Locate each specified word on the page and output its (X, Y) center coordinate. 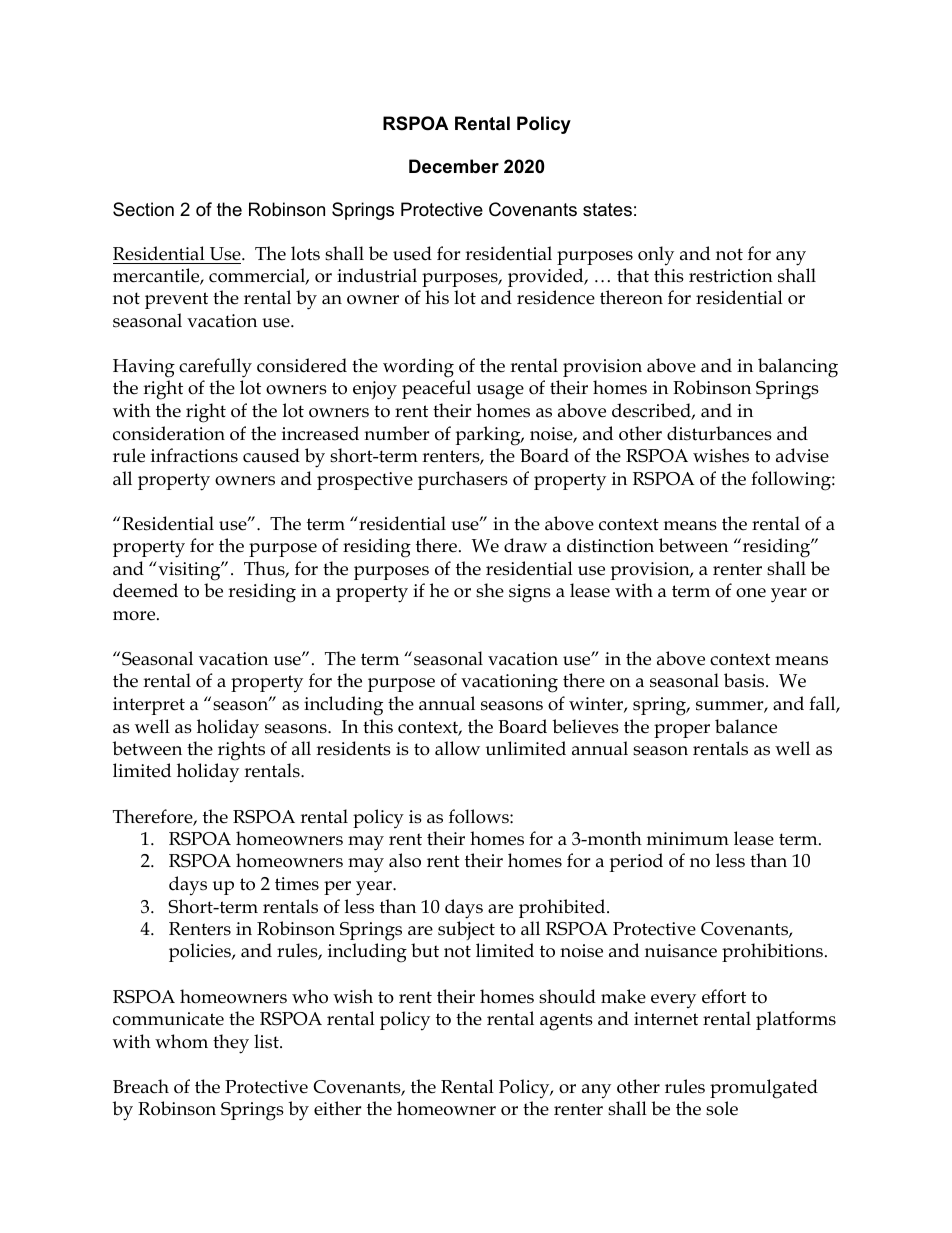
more (135, 616)
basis (745, 680)
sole (722, 1108)
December (454, 166)
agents (566, 1022)
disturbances (719, 433)
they (231, 1044)
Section (143, 209)
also (405, 860)
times (297, 884)
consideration (169, 433)
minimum (688, 839)
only (656, 256)
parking (489, 436)
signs (530, 593)
